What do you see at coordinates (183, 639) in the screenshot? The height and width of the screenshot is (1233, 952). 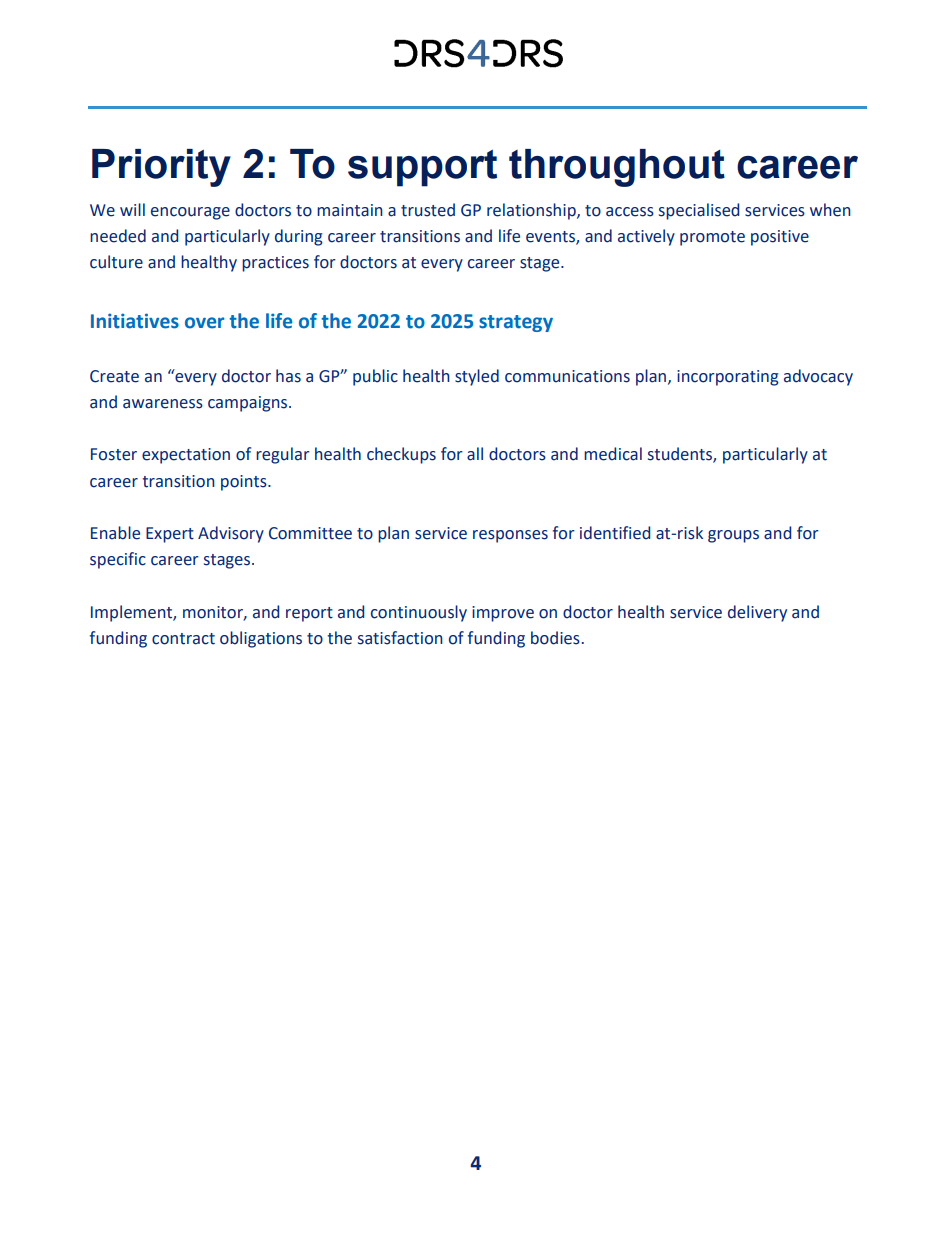 I see `contract` at bounding box center [183, 639].
